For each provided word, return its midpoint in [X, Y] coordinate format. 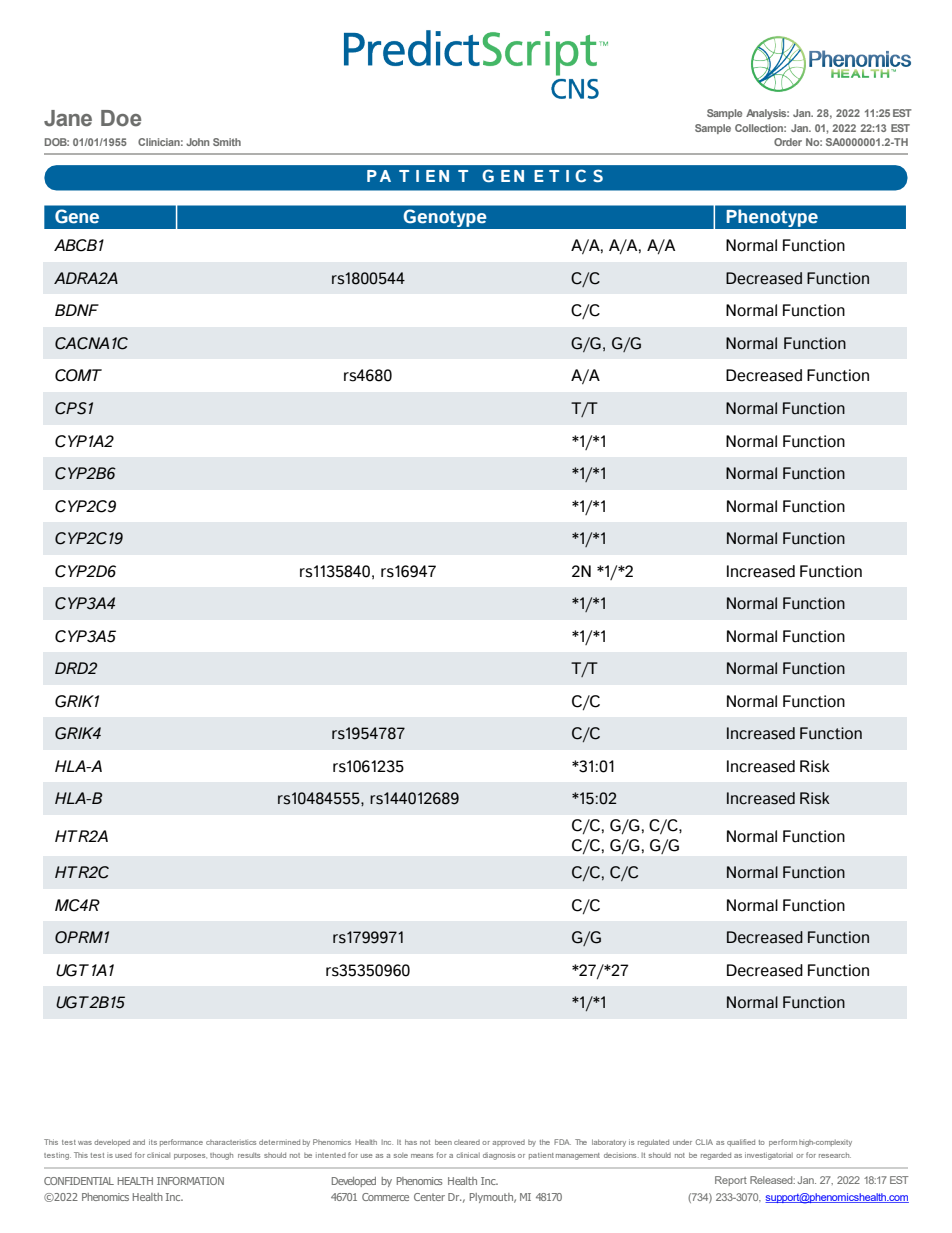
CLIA [704, 1142]
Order [788, 142]
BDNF [77, 310]
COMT [78, 375]
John [197, 142]
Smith [227, 142]
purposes [190, 1157]
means [422, 1156]
